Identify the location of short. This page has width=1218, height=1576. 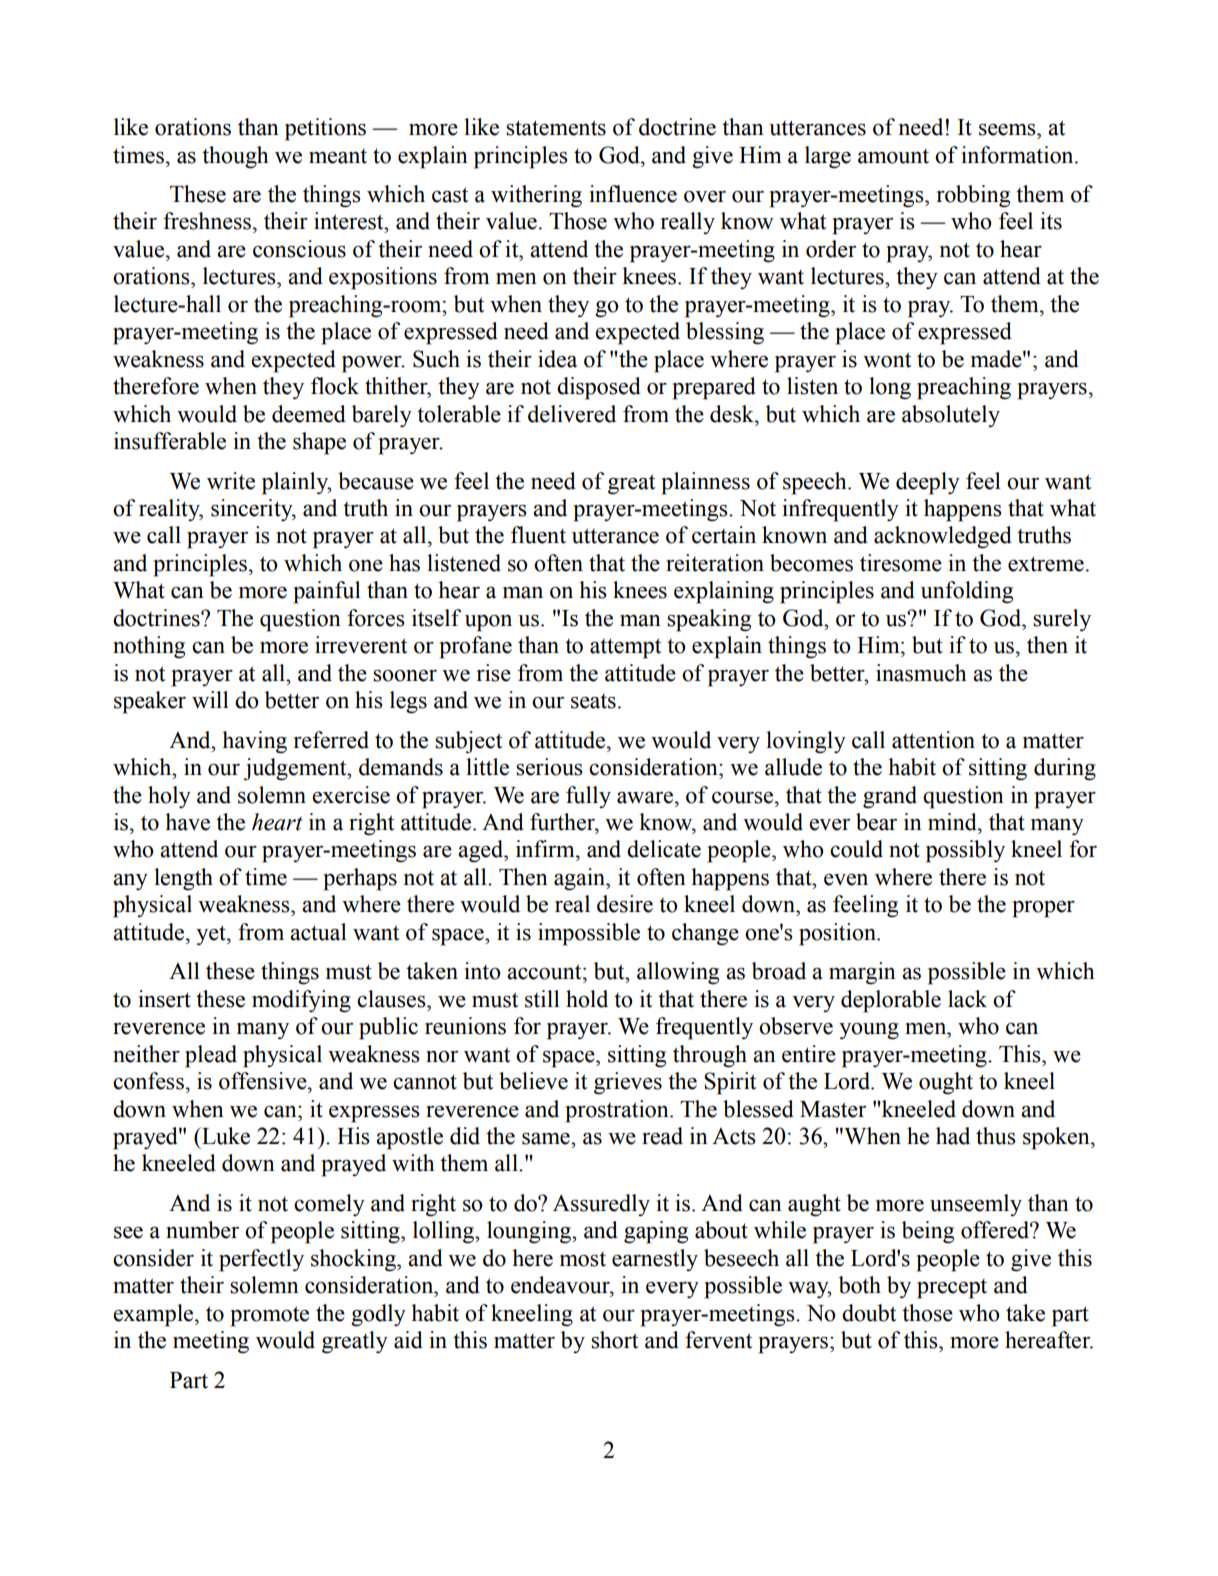
(615, 1340).
